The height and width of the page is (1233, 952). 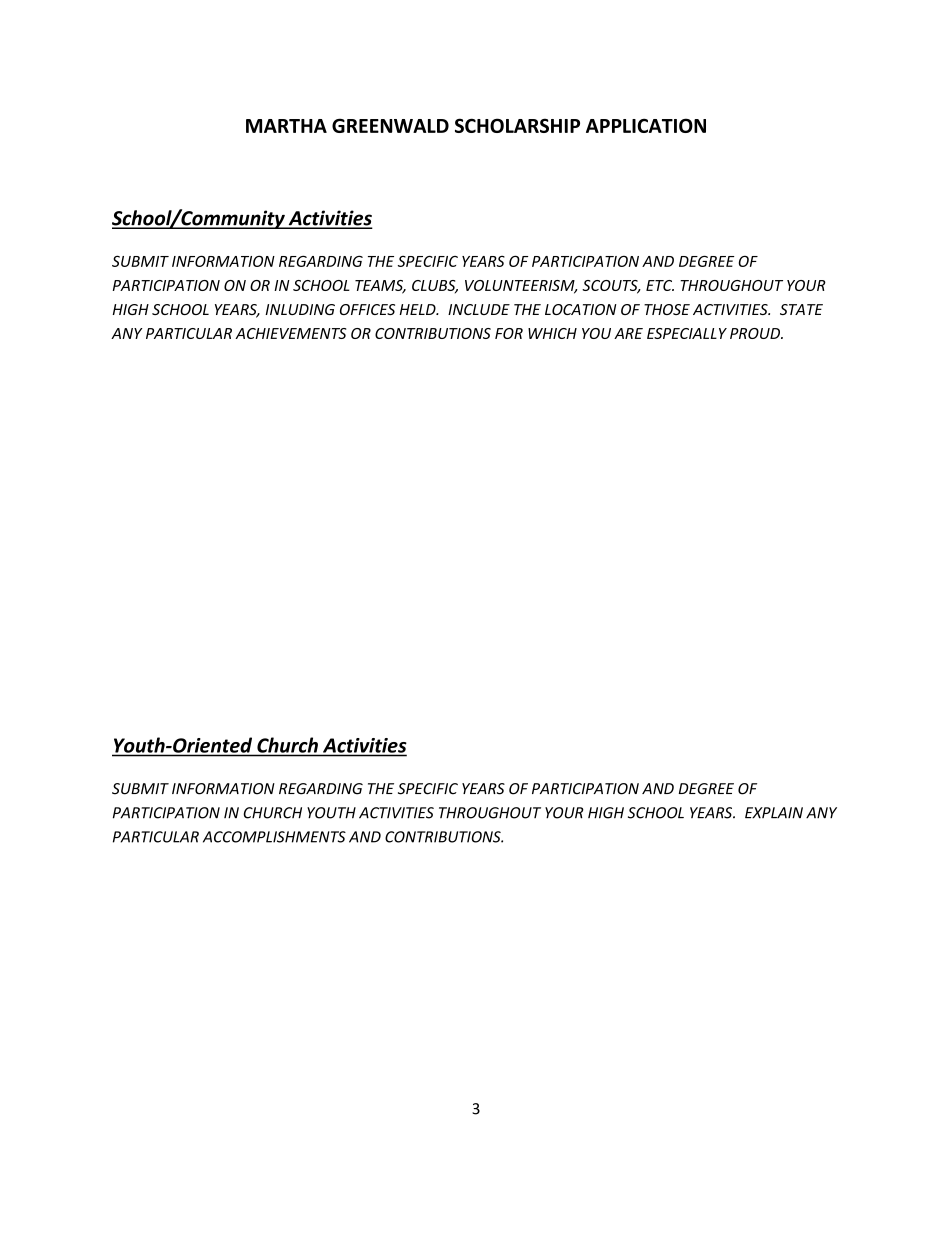 What do you see at coordinates (286, 126) in the page?
I see `MARTHA` at bounding box center [286, 126].
